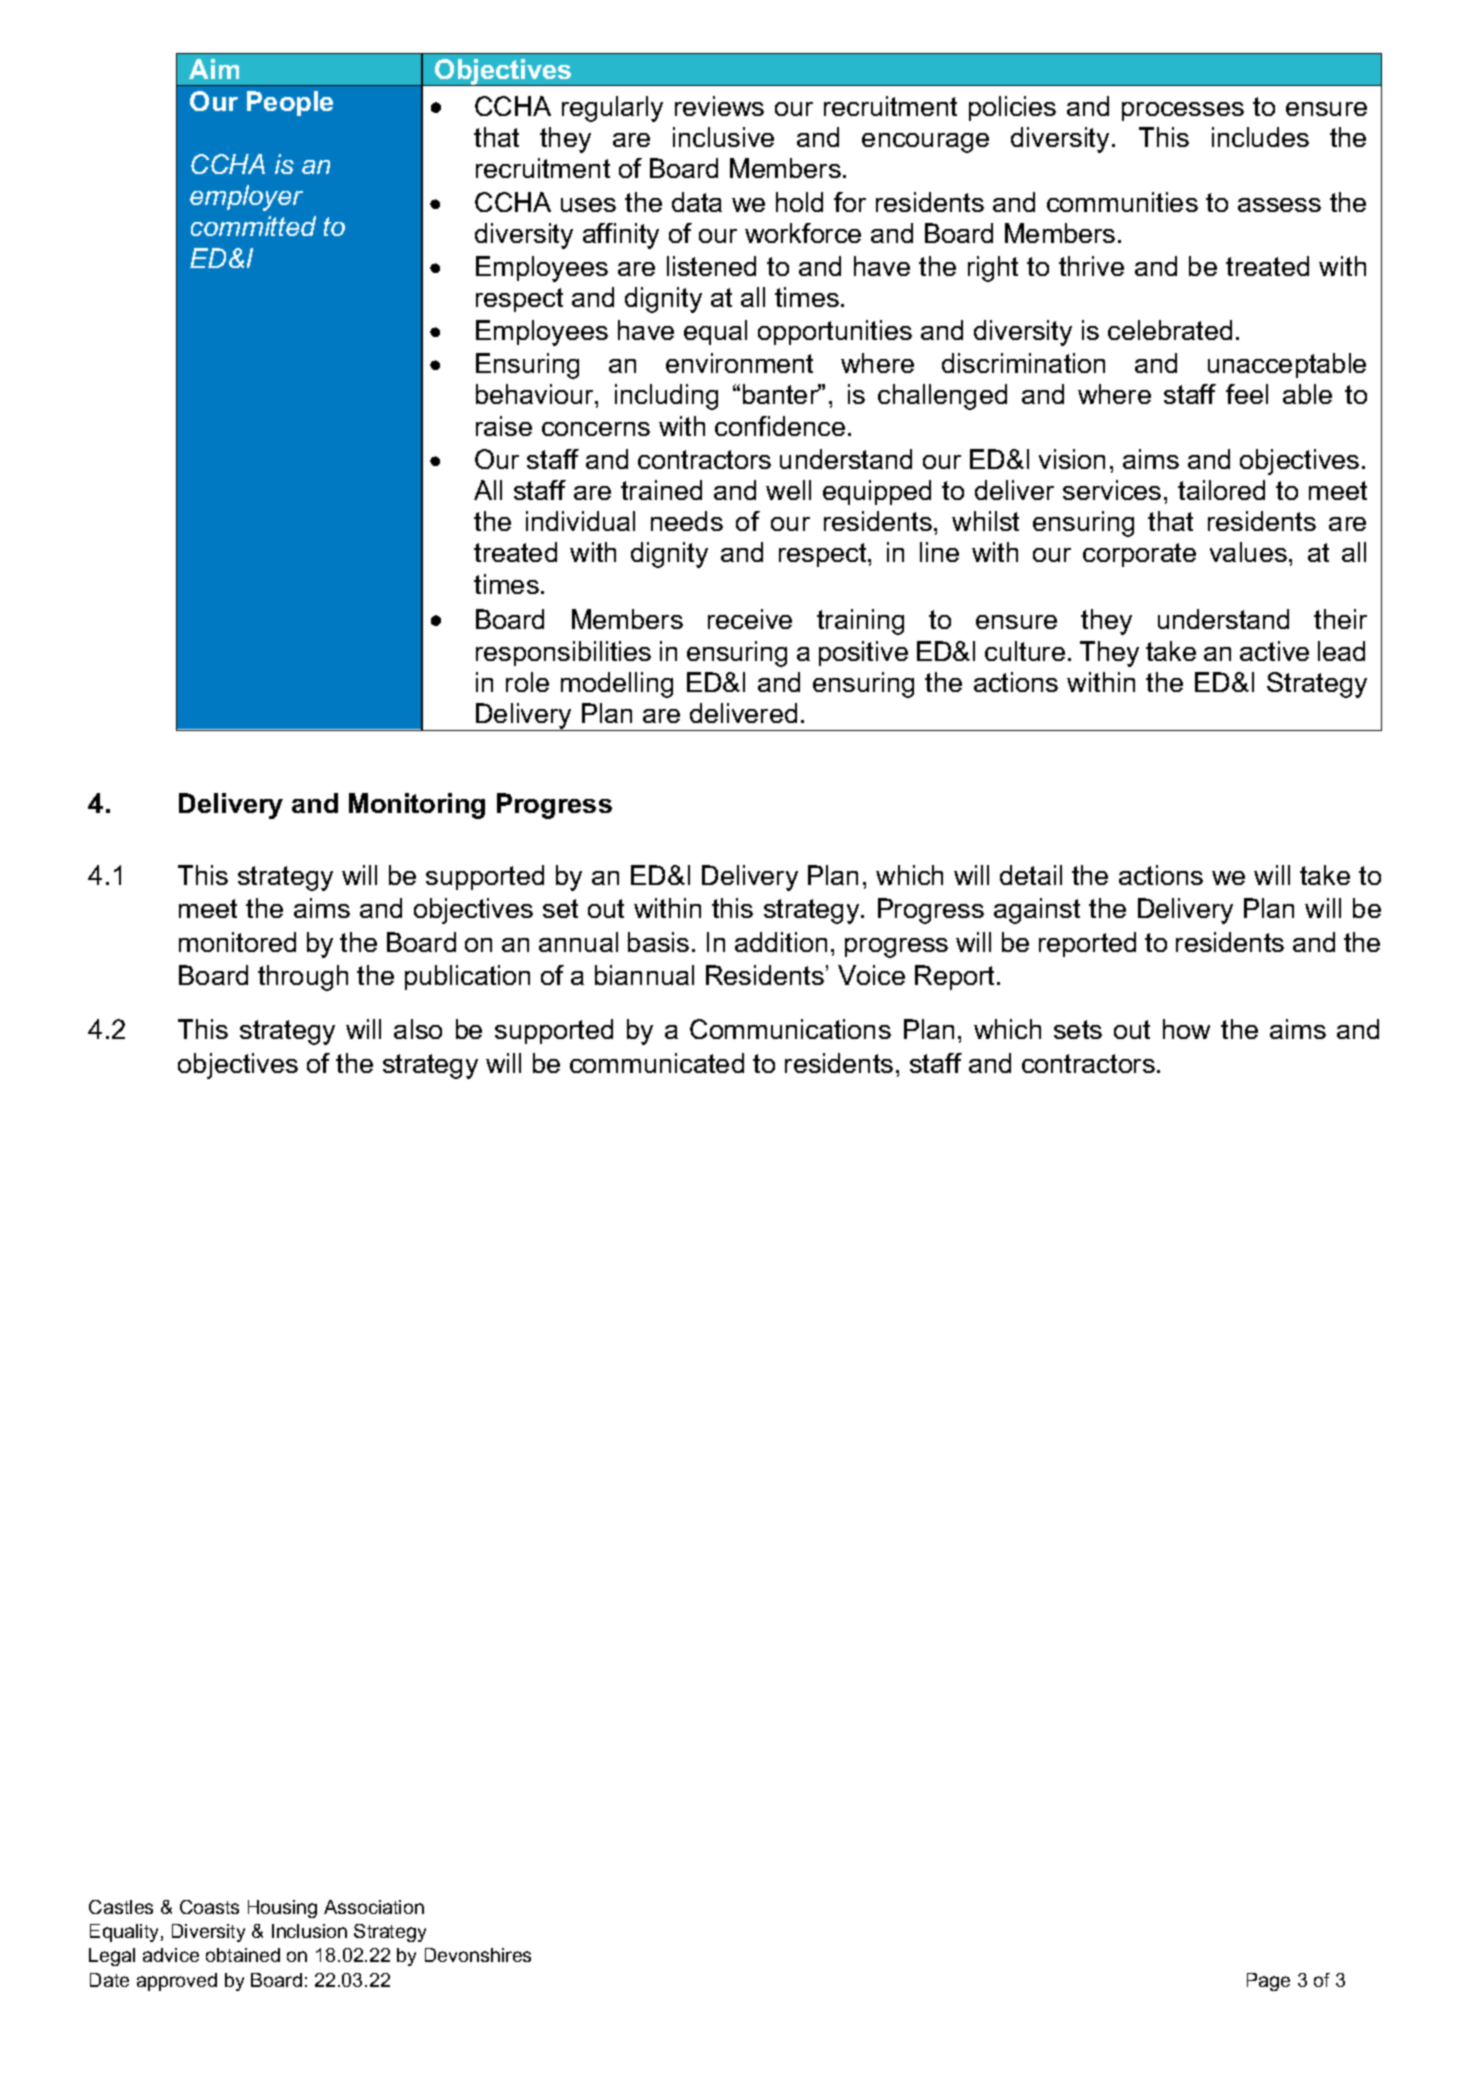 The image size is (1471, 2081). Describe the element at coordinates (1183, 111) in the page. I see `processes` at that location.
